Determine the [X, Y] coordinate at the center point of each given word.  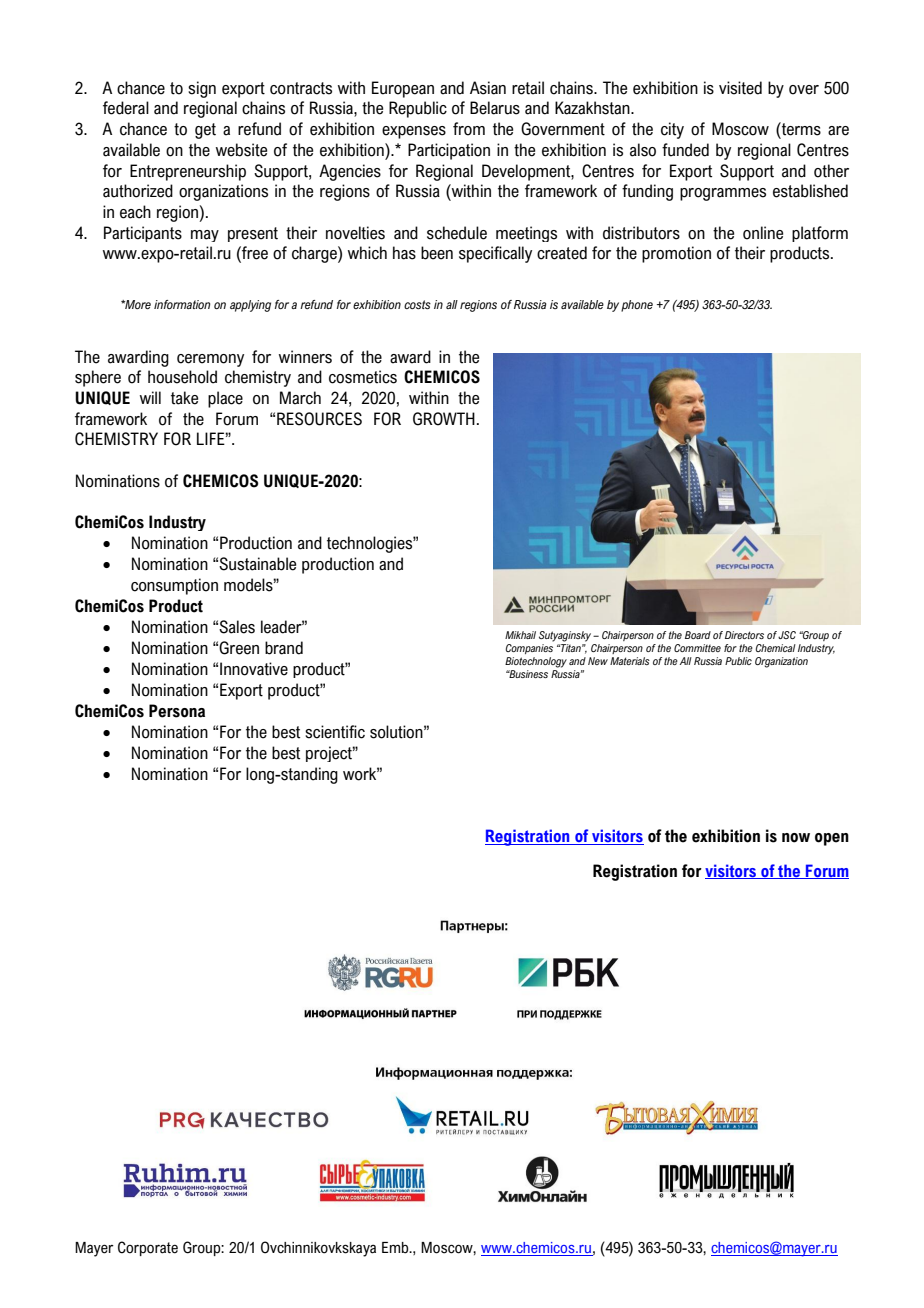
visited [740, 88]
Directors [744, 635]
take [184, 398]
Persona [177, 711]
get [205, 131]
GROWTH [444, 419]
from [469, 129]
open [832, 839]
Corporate [148, 1248]
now [796, 838]
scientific [335, 732]
